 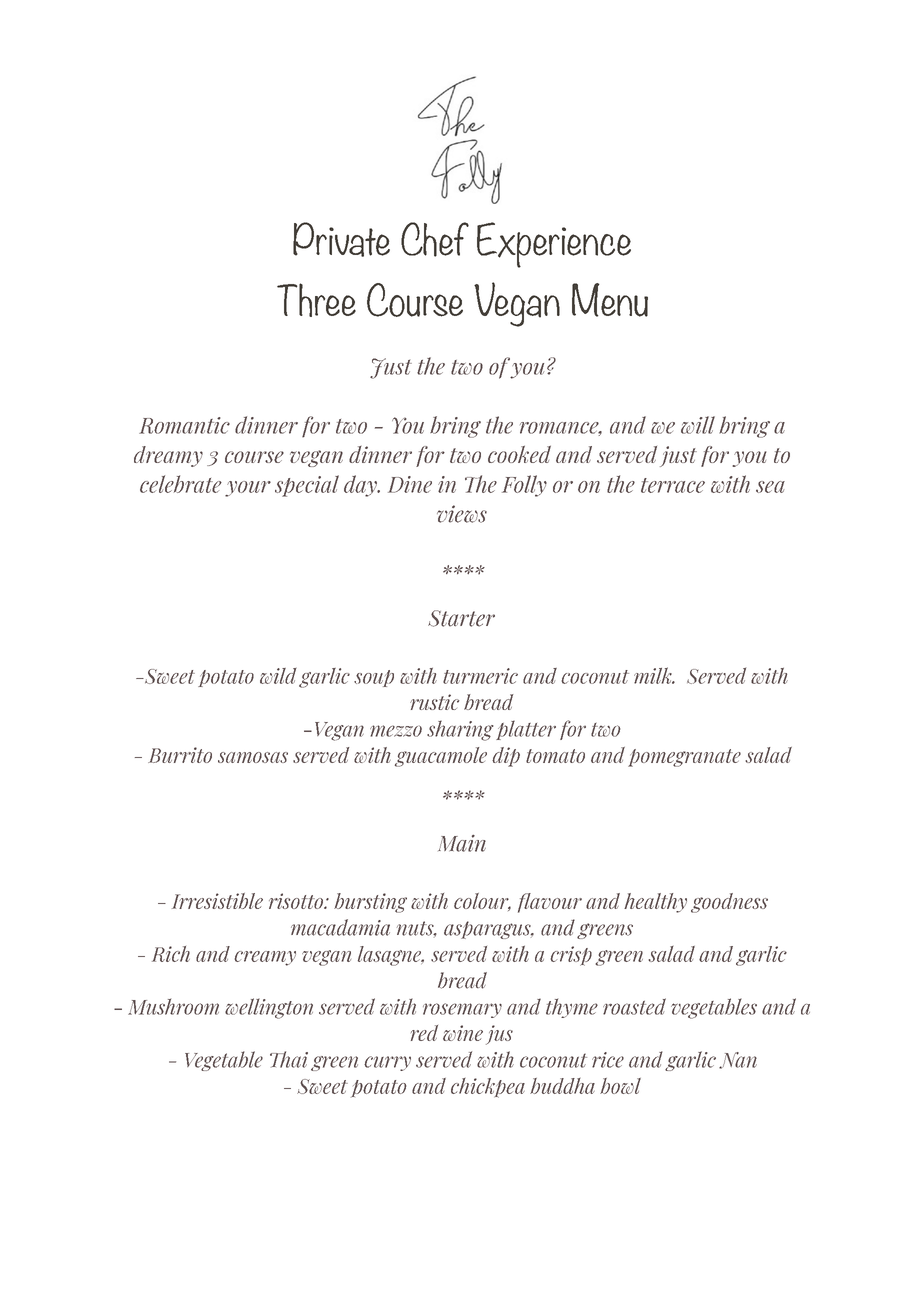 What do you see at coordinates (278, 676) in the document?
I see `wild` at bounding box center [278, 676].
